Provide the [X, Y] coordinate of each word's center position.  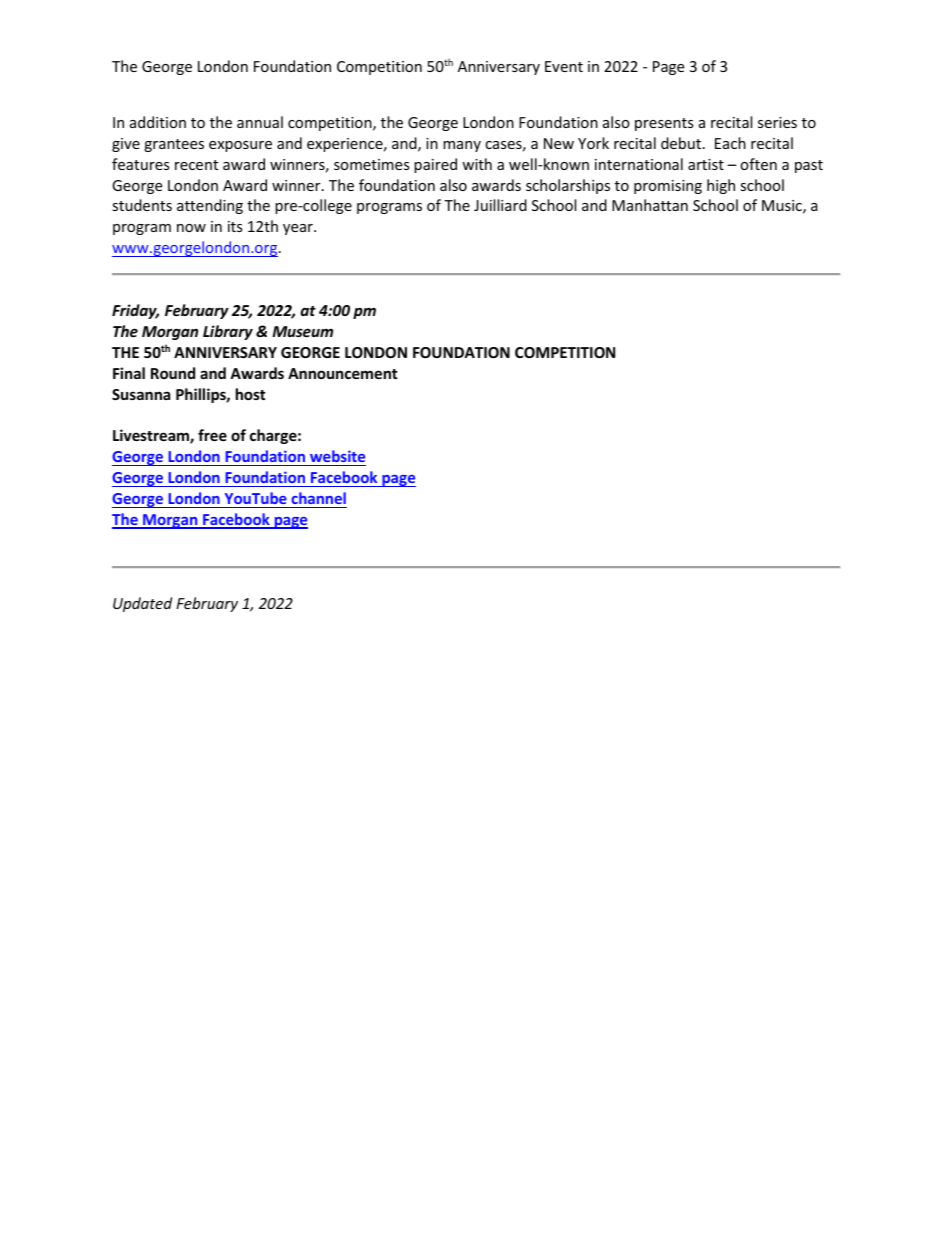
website [337, 456]
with [477, 164]
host [251, 394]
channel [318, 498]
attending [210, 206]
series [777, 122]
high [721, 186]
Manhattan [650, 205]
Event [564, 66]
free [212, 435]
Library [228, 332]
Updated [142, 604]
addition [158, 122]
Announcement [343, 373]
